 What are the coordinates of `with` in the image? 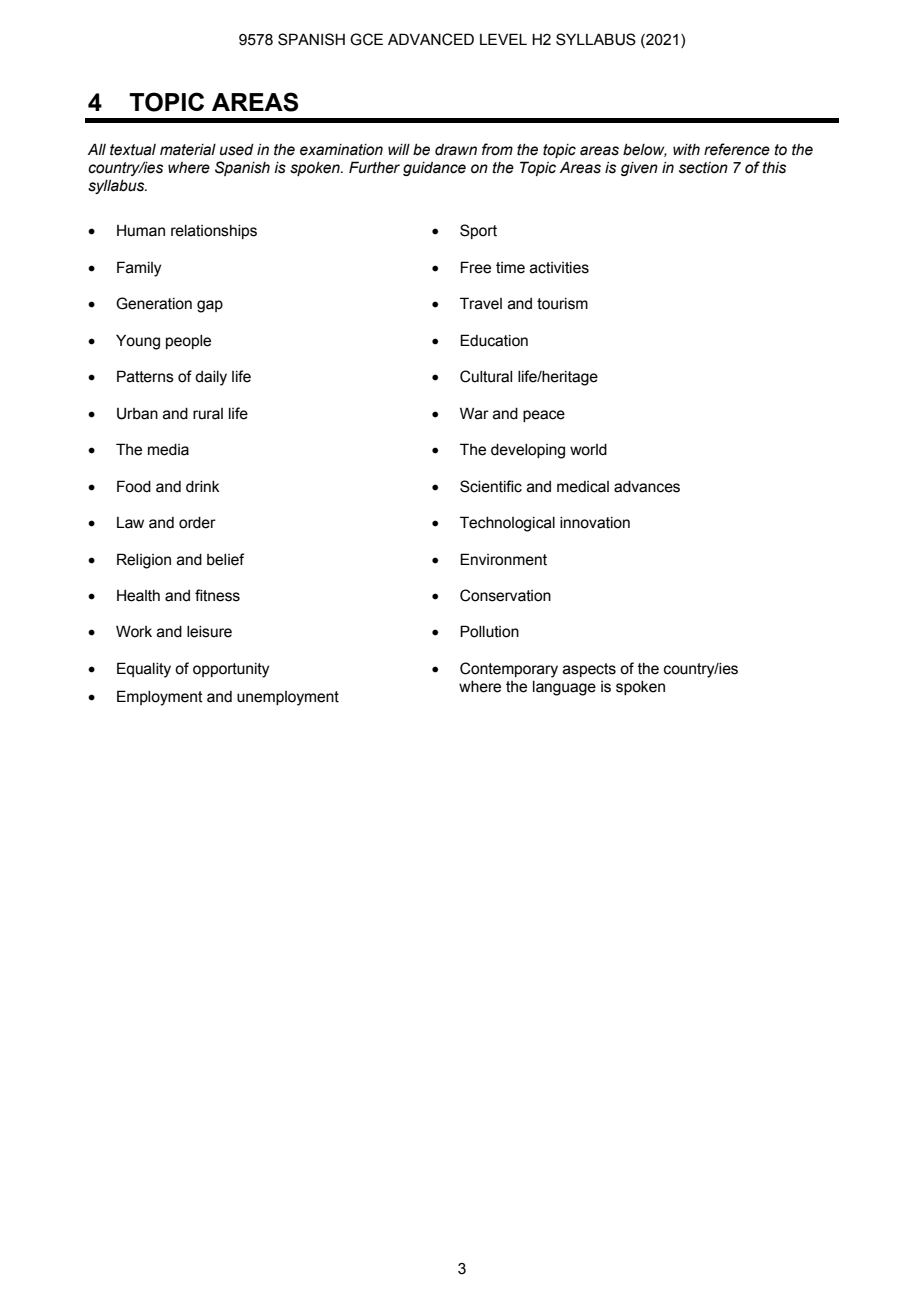 It's located at (686, 150).
